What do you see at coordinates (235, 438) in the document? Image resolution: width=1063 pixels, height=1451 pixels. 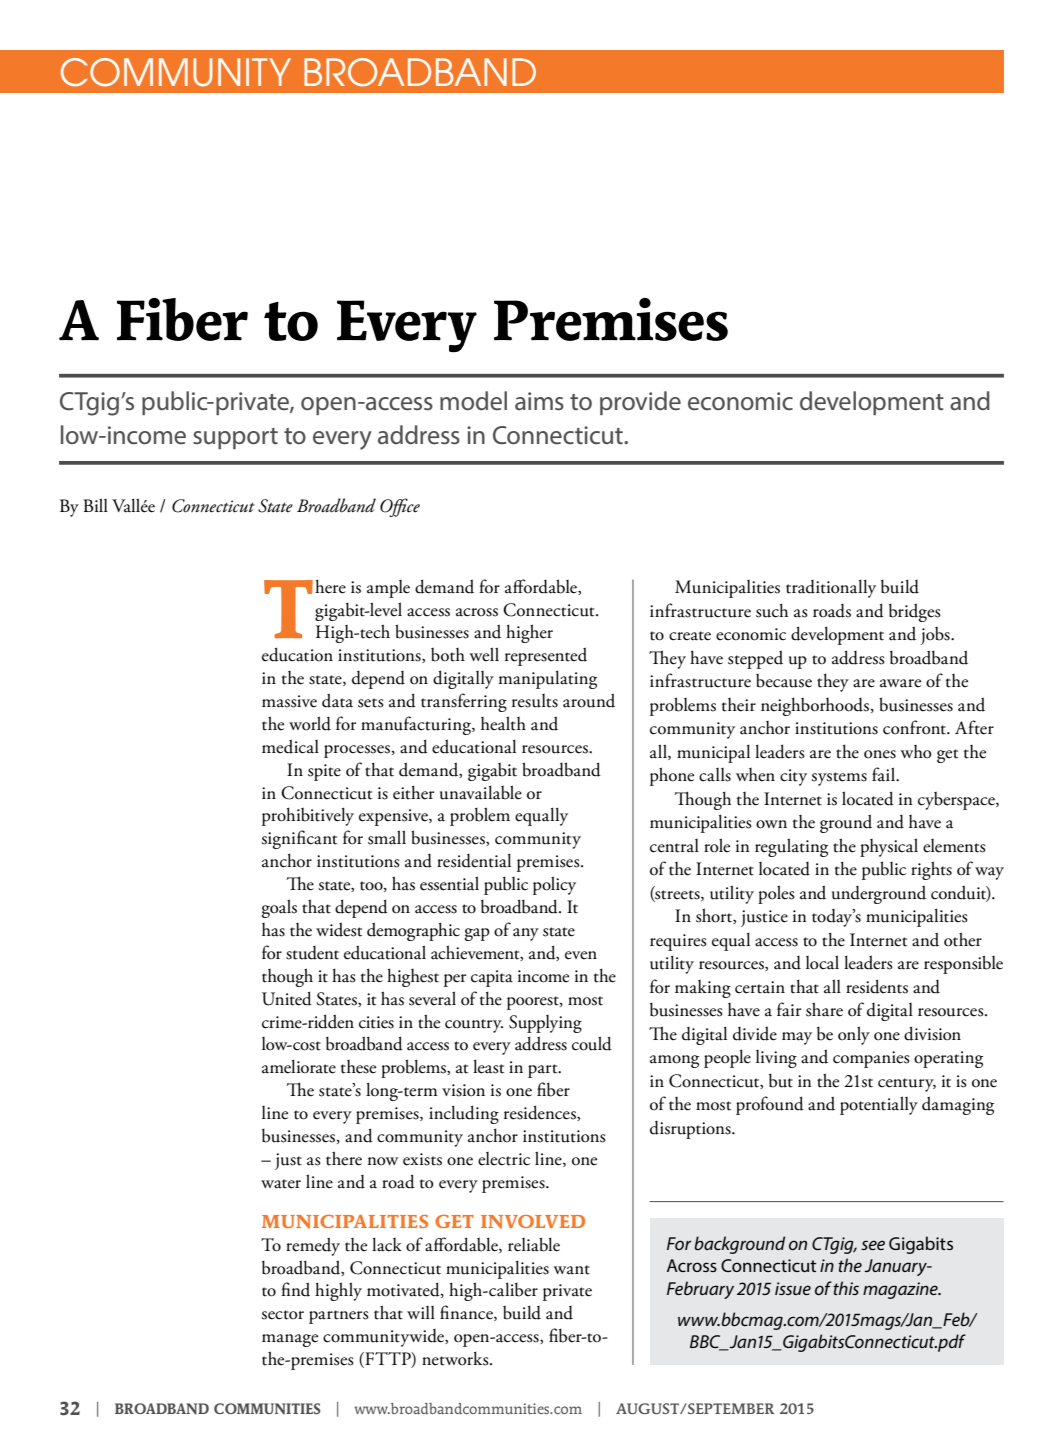 I see `support` at bounding box center [235, 438].
